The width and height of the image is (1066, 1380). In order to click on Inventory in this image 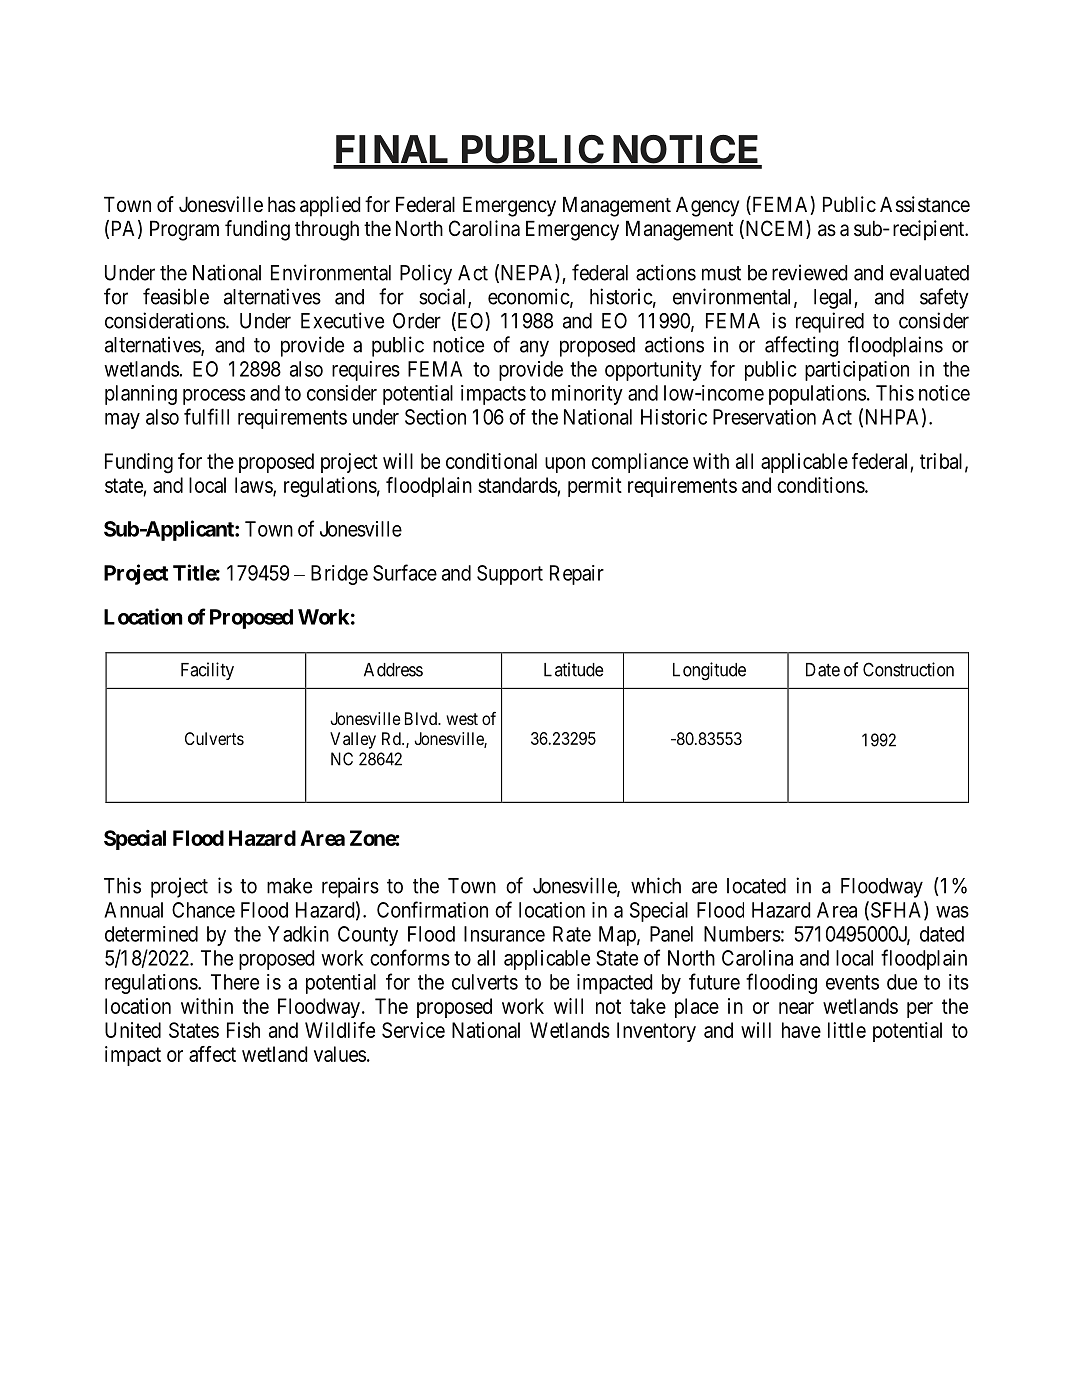, I will do `click(656, 1032)`.
